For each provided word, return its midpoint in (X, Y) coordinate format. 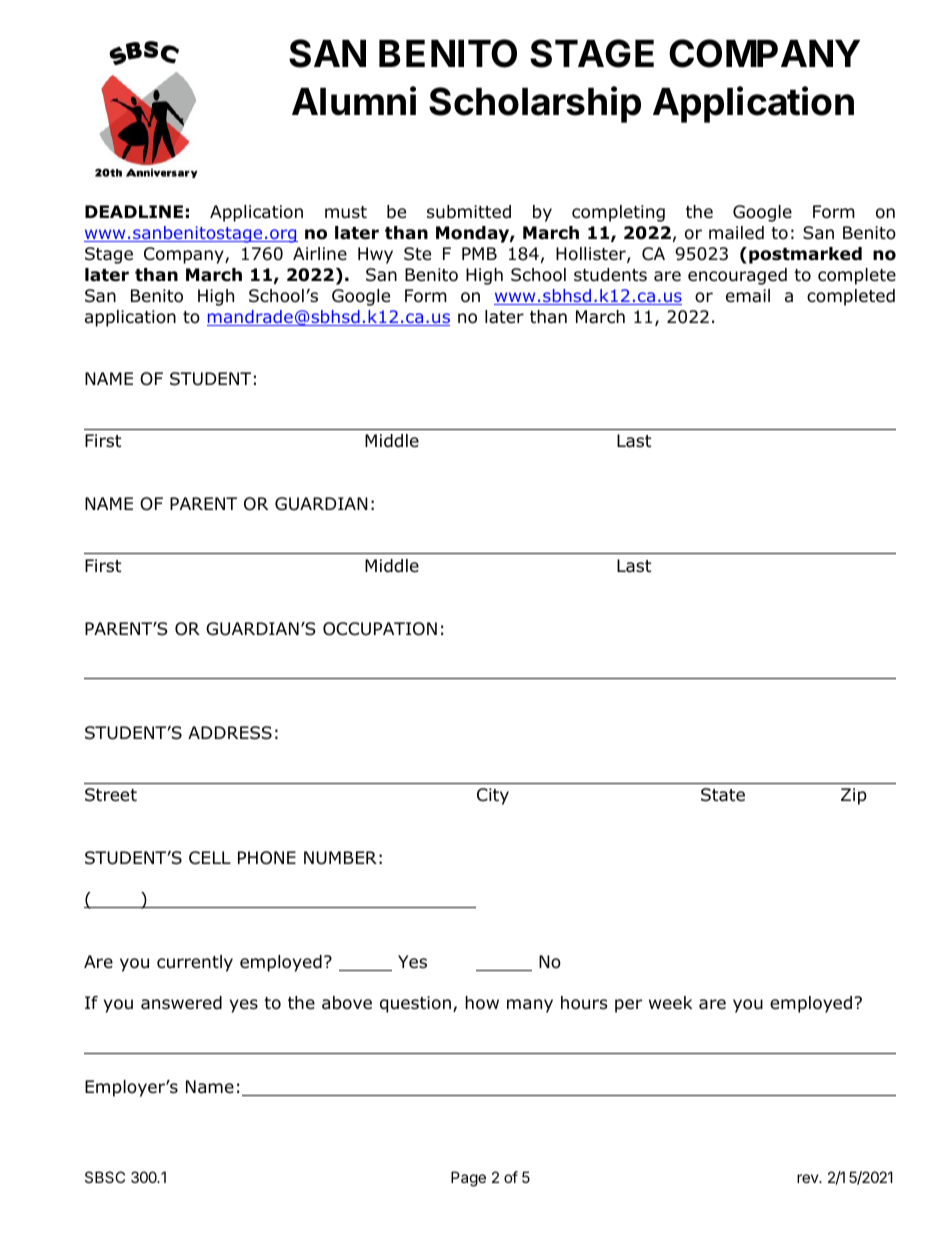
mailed (736, 233)
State (723, 795)
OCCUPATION (380, 629)
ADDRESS (230, 733)
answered (181, 1003)
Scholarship (535, 104)
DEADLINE (134, 211)
